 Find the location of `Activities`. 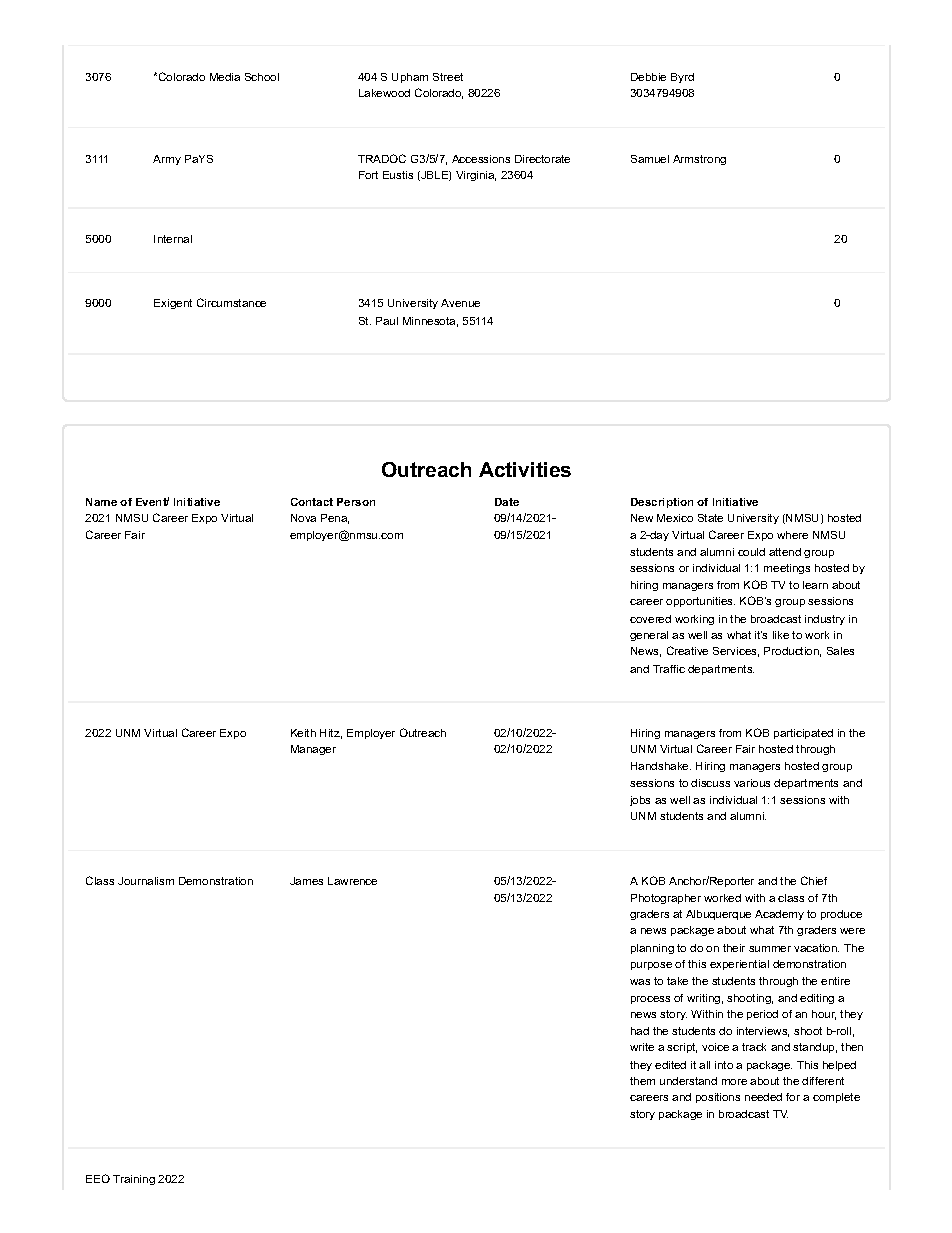

Activities is located at coordinates (525, 469).
